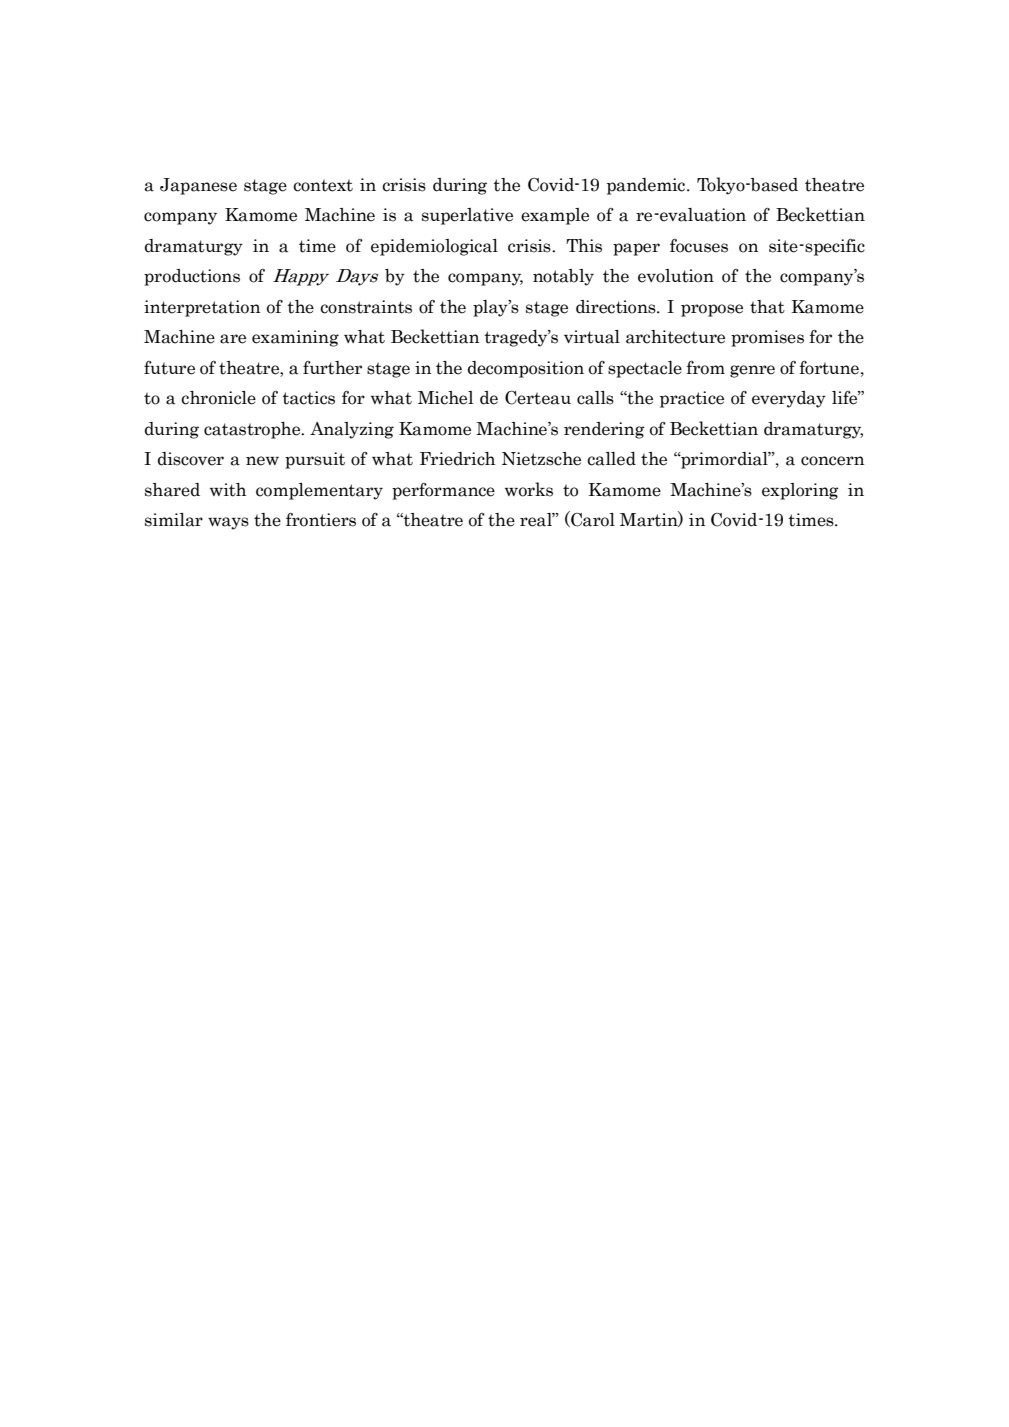 The height and width of the screenshot is (1427, 1009). Describe the element at coordinates (228, 523) in the screenshot. I see `ways` at that location.
